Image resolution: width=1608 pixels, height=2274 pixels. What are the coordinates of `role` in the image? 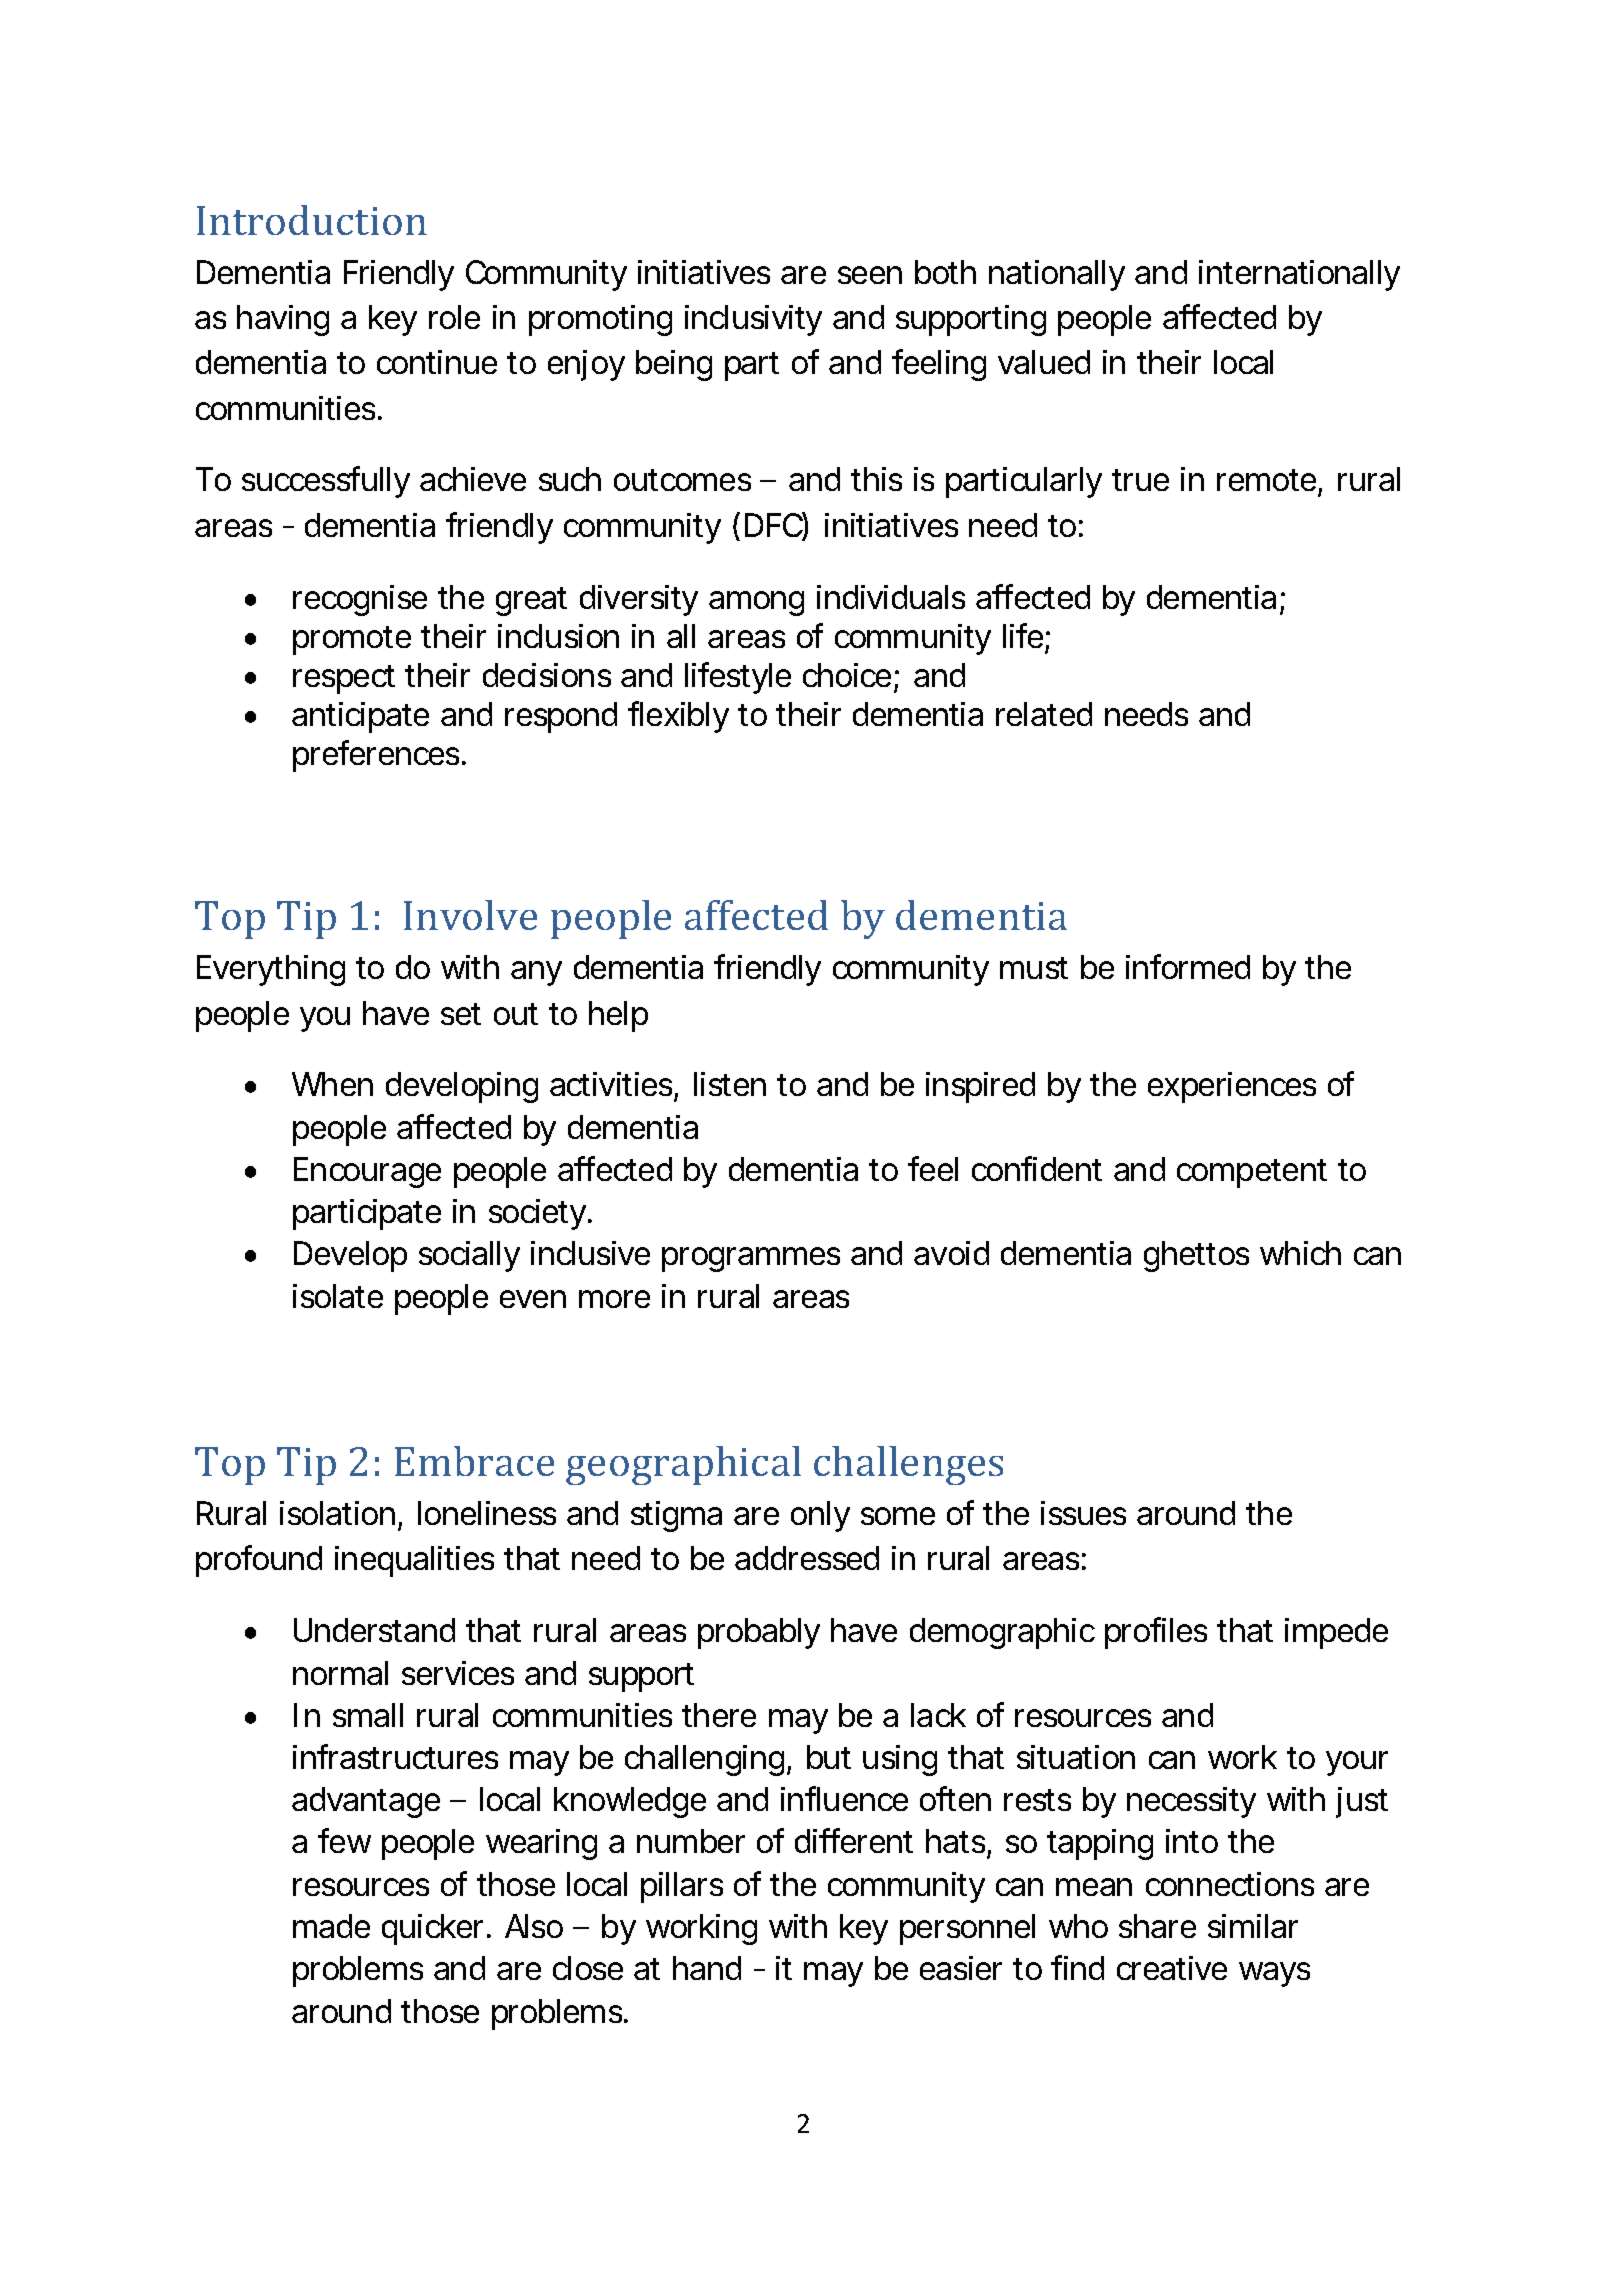 It's located at (454, 317).
